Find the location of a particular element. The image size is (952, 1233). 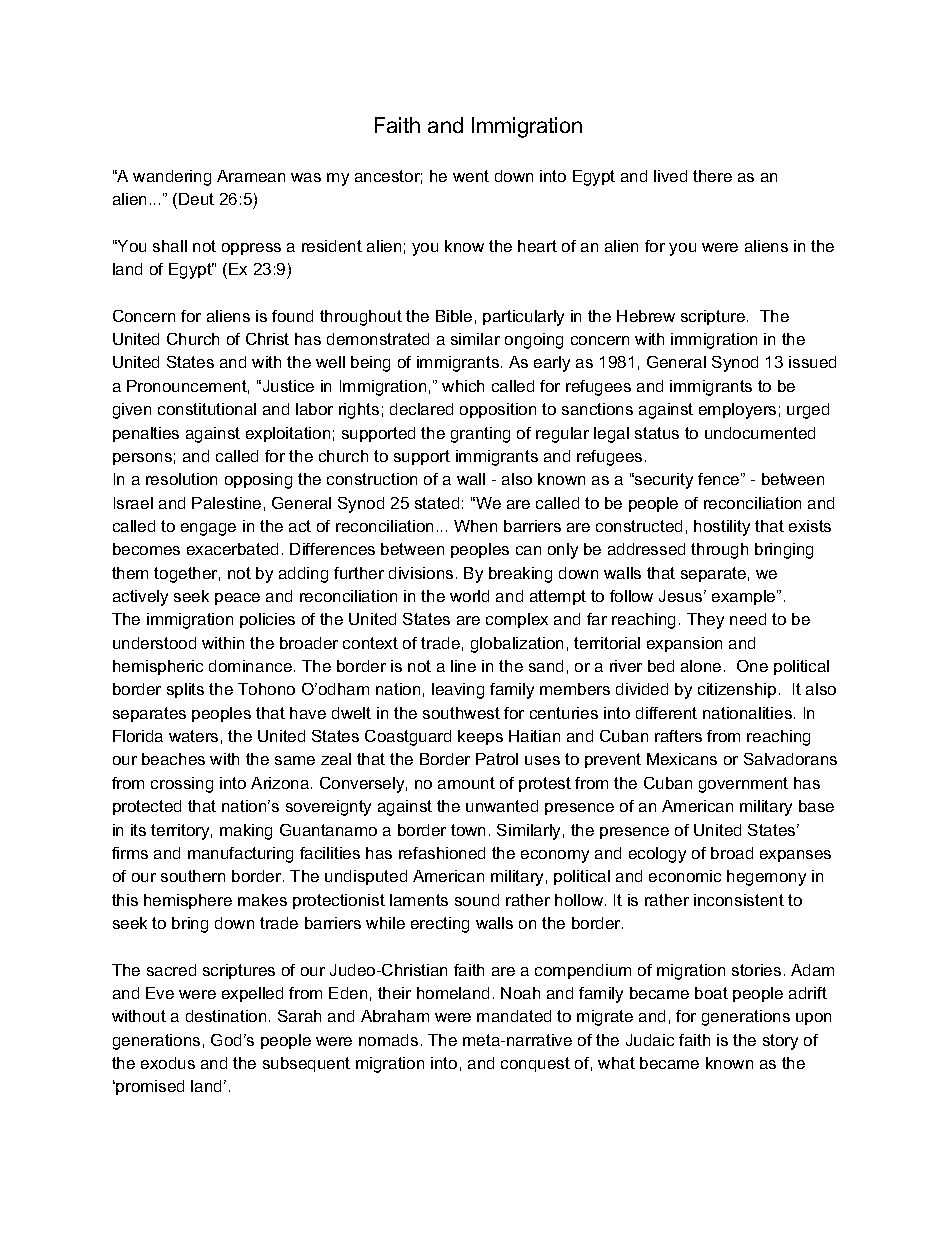

amount is located at coordinates (466, 783).
